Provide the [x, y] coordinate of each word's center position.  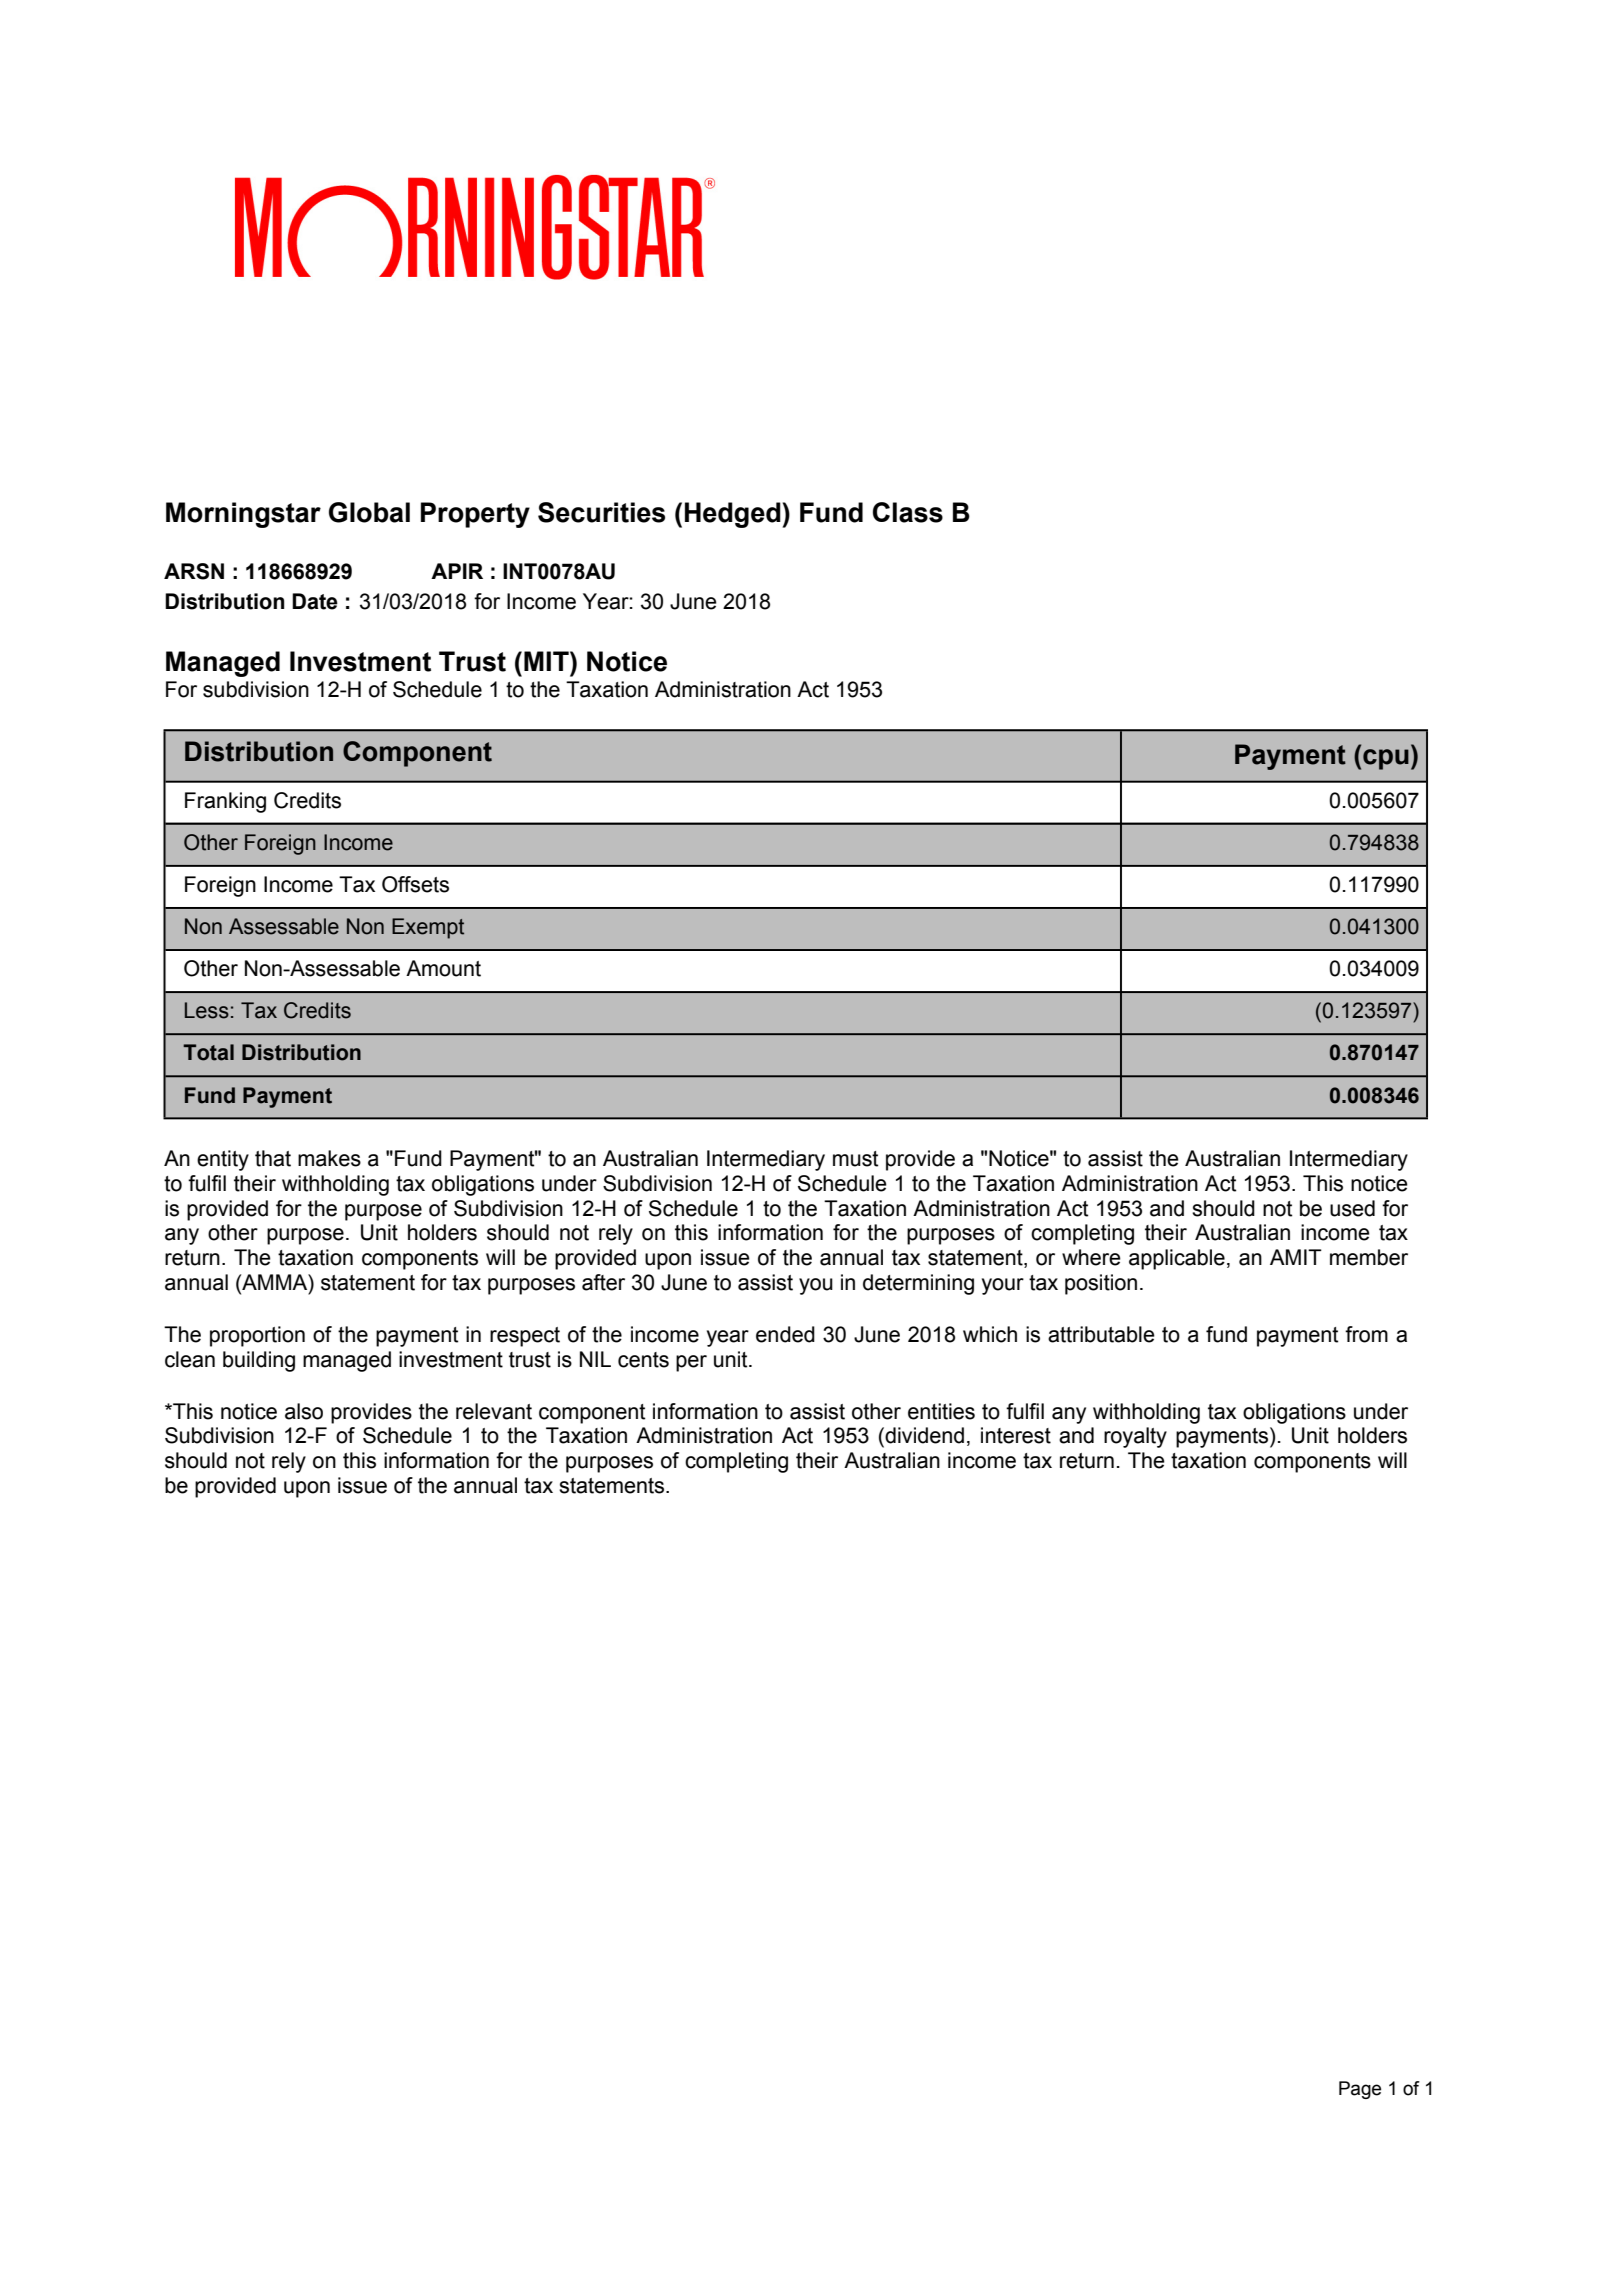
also [304, 1411]
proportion [257, 1336]
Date [315, 601]
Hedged [733, 515]
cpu [1386, 759]
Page [1360, 2090]
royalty [1135, 1437]
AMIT [1296, 1257]
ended [785, 1334]
